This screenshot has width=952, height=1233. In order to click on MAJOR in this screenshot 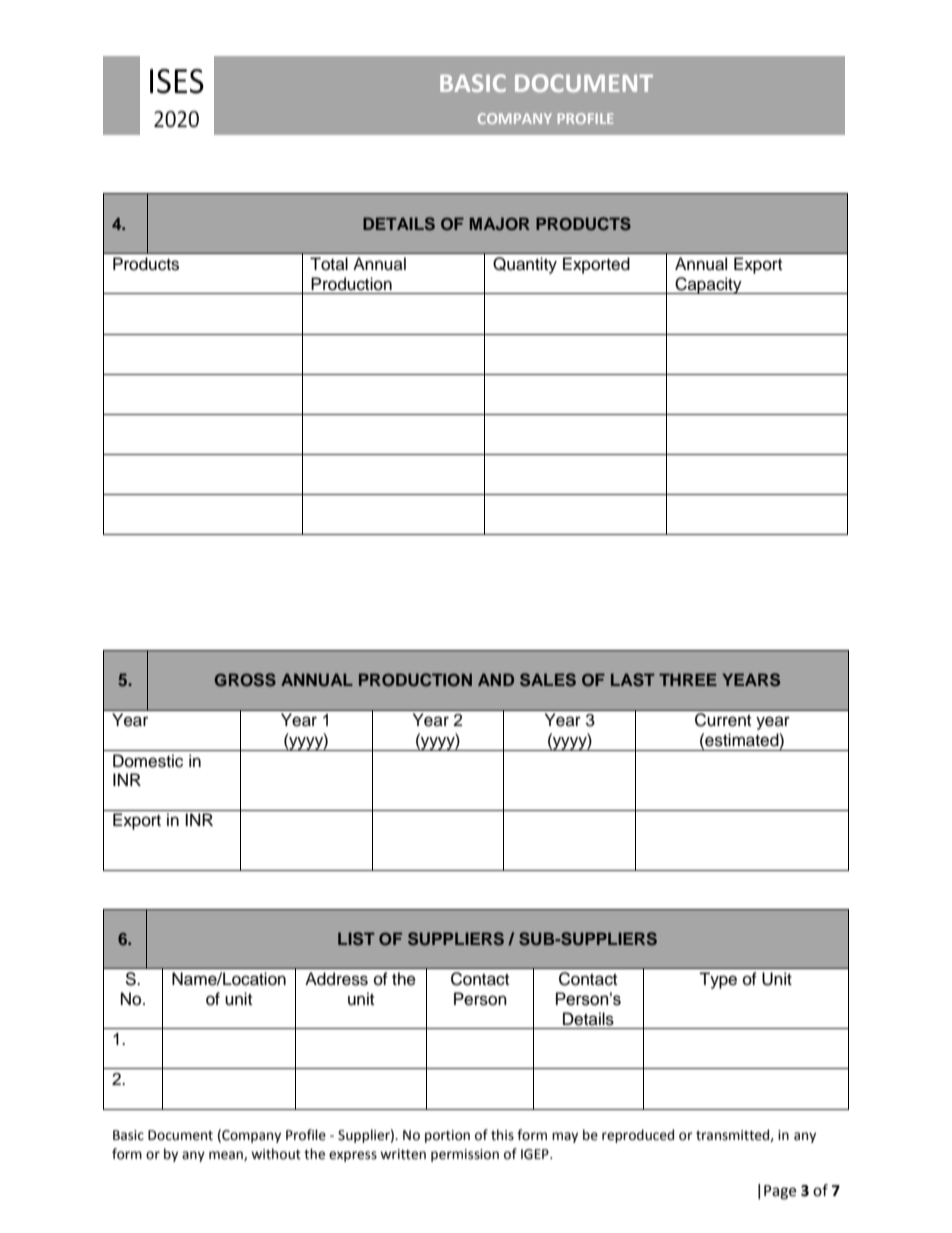, I will do `click(500, 224)`.
